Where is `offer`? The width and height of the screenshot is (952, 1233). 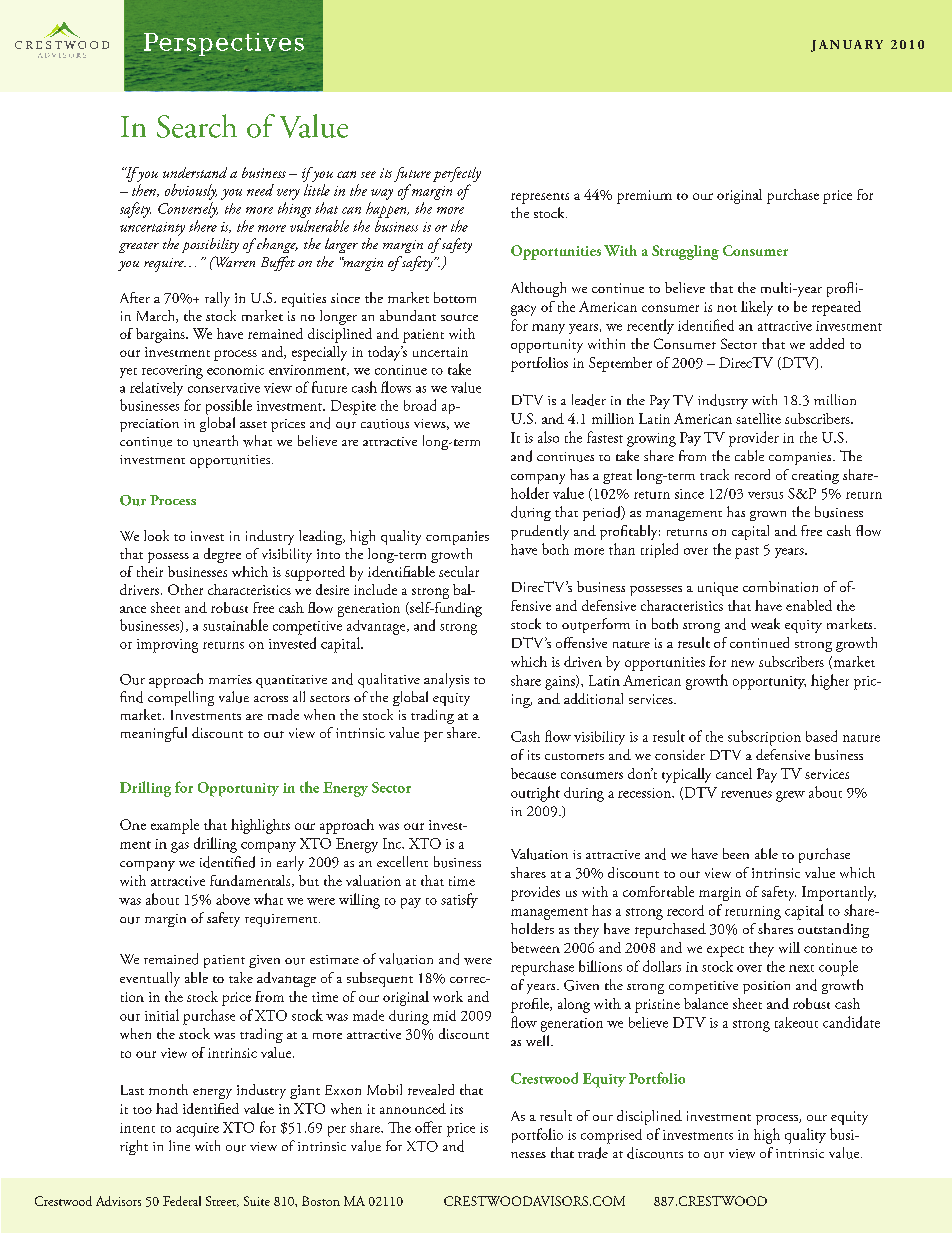 offer is located at coordinates (428, 1127).
